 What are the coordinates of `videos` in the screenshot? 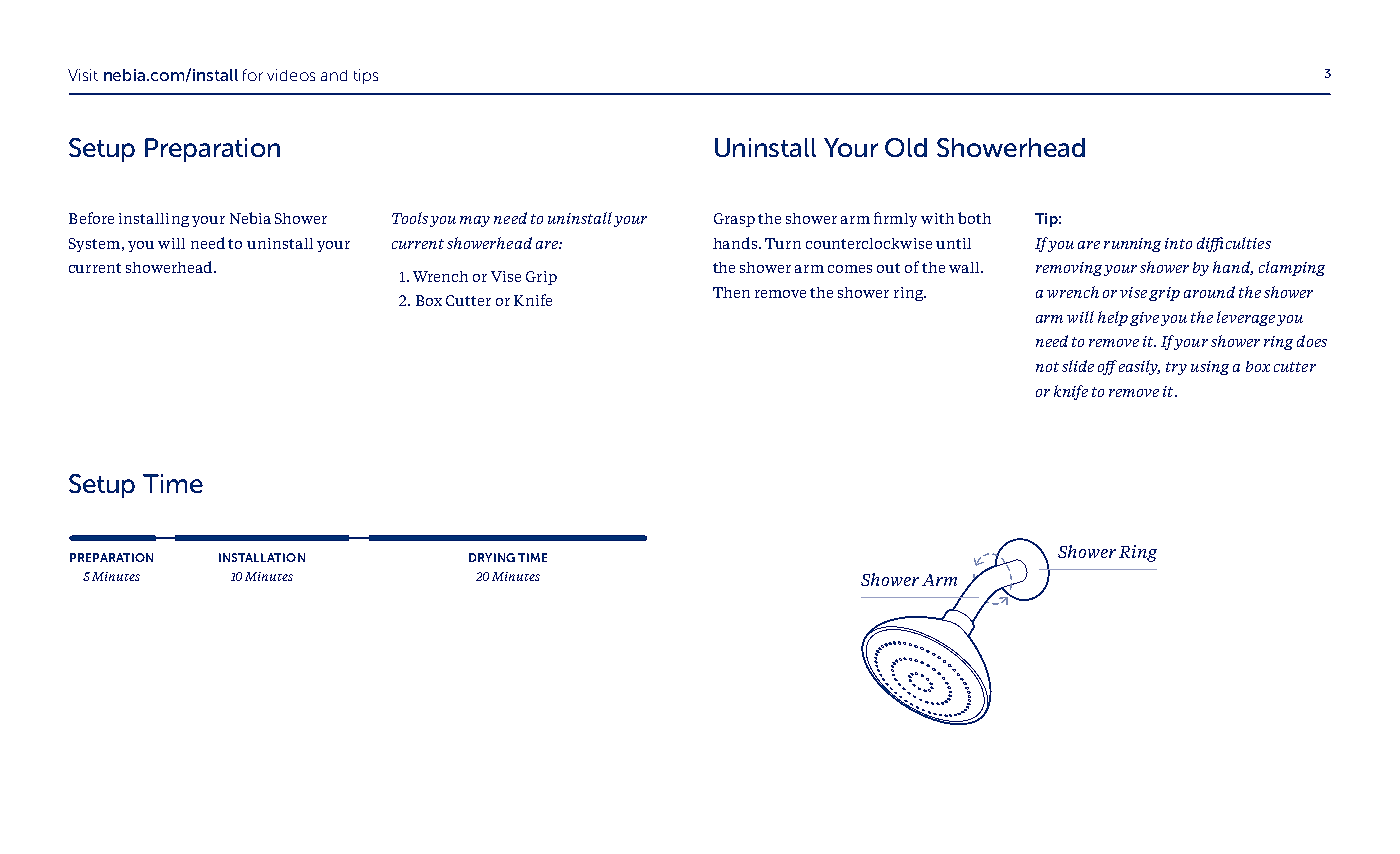 It's located at (291, 75).
